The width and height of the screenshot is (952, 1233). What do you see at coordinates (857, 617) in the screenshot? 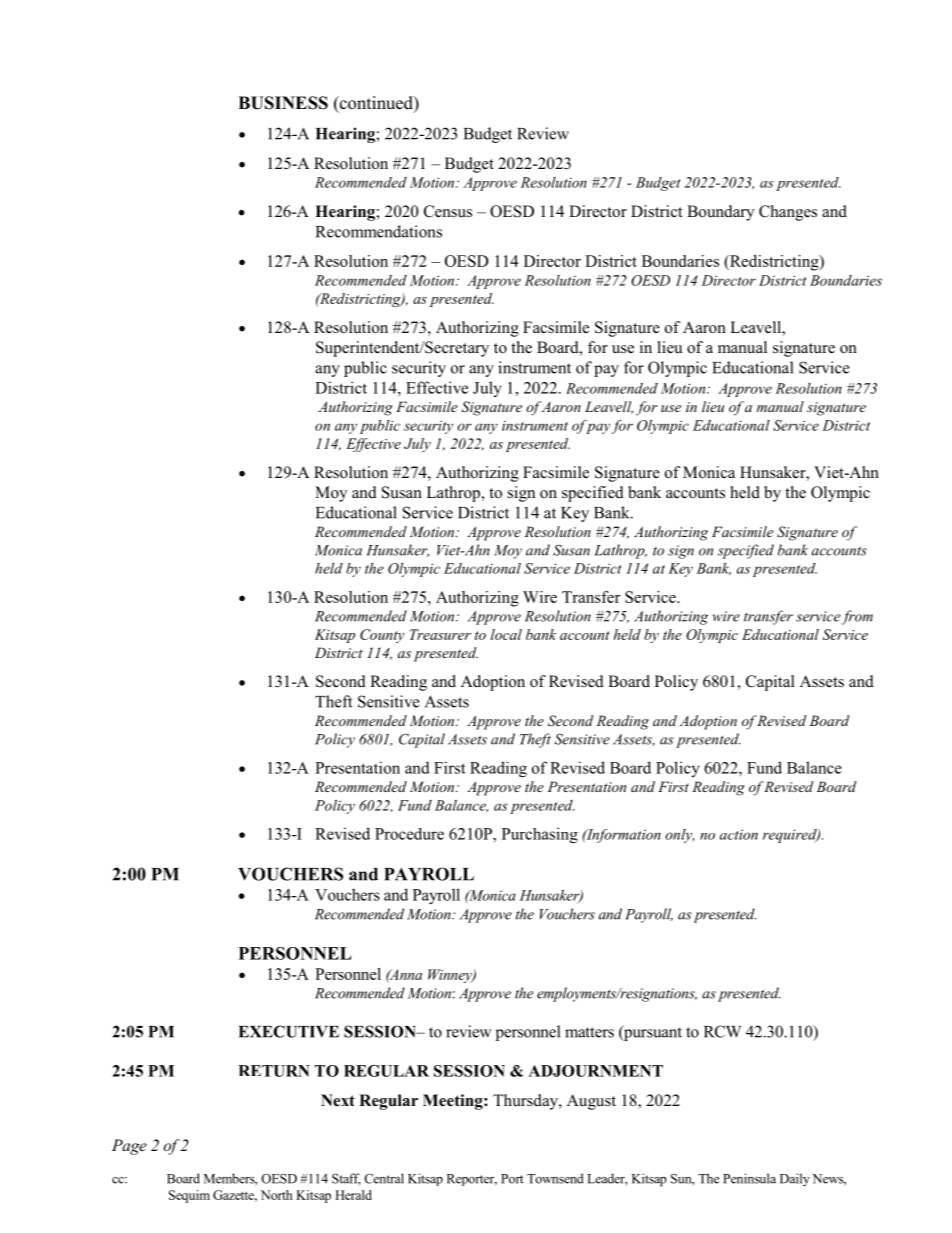
I see `from` at bounding box center [857, 617].
